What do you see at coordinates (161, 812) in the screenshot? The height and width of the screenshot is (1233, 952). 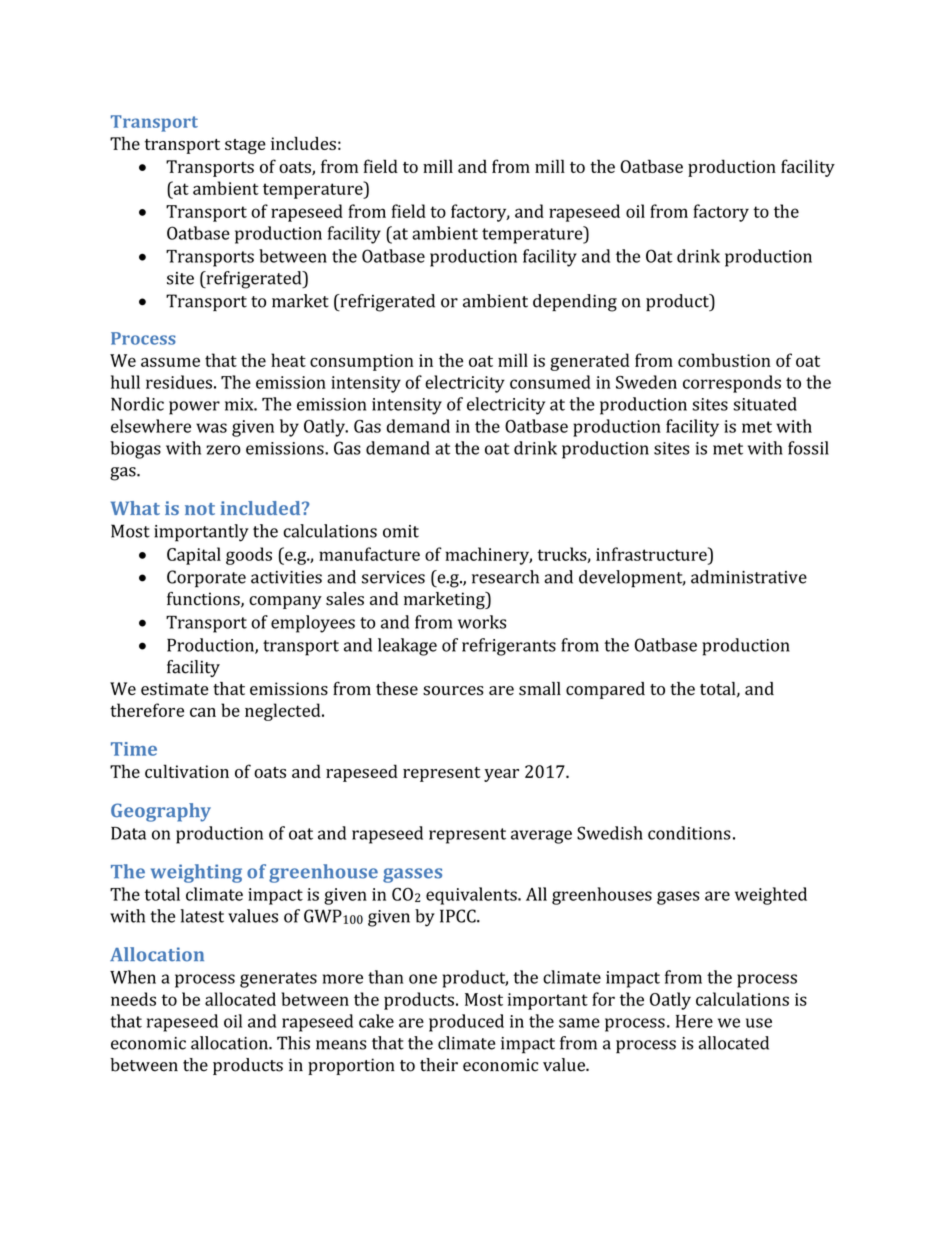 I see `Geography` at bounding box center [161, 812].
